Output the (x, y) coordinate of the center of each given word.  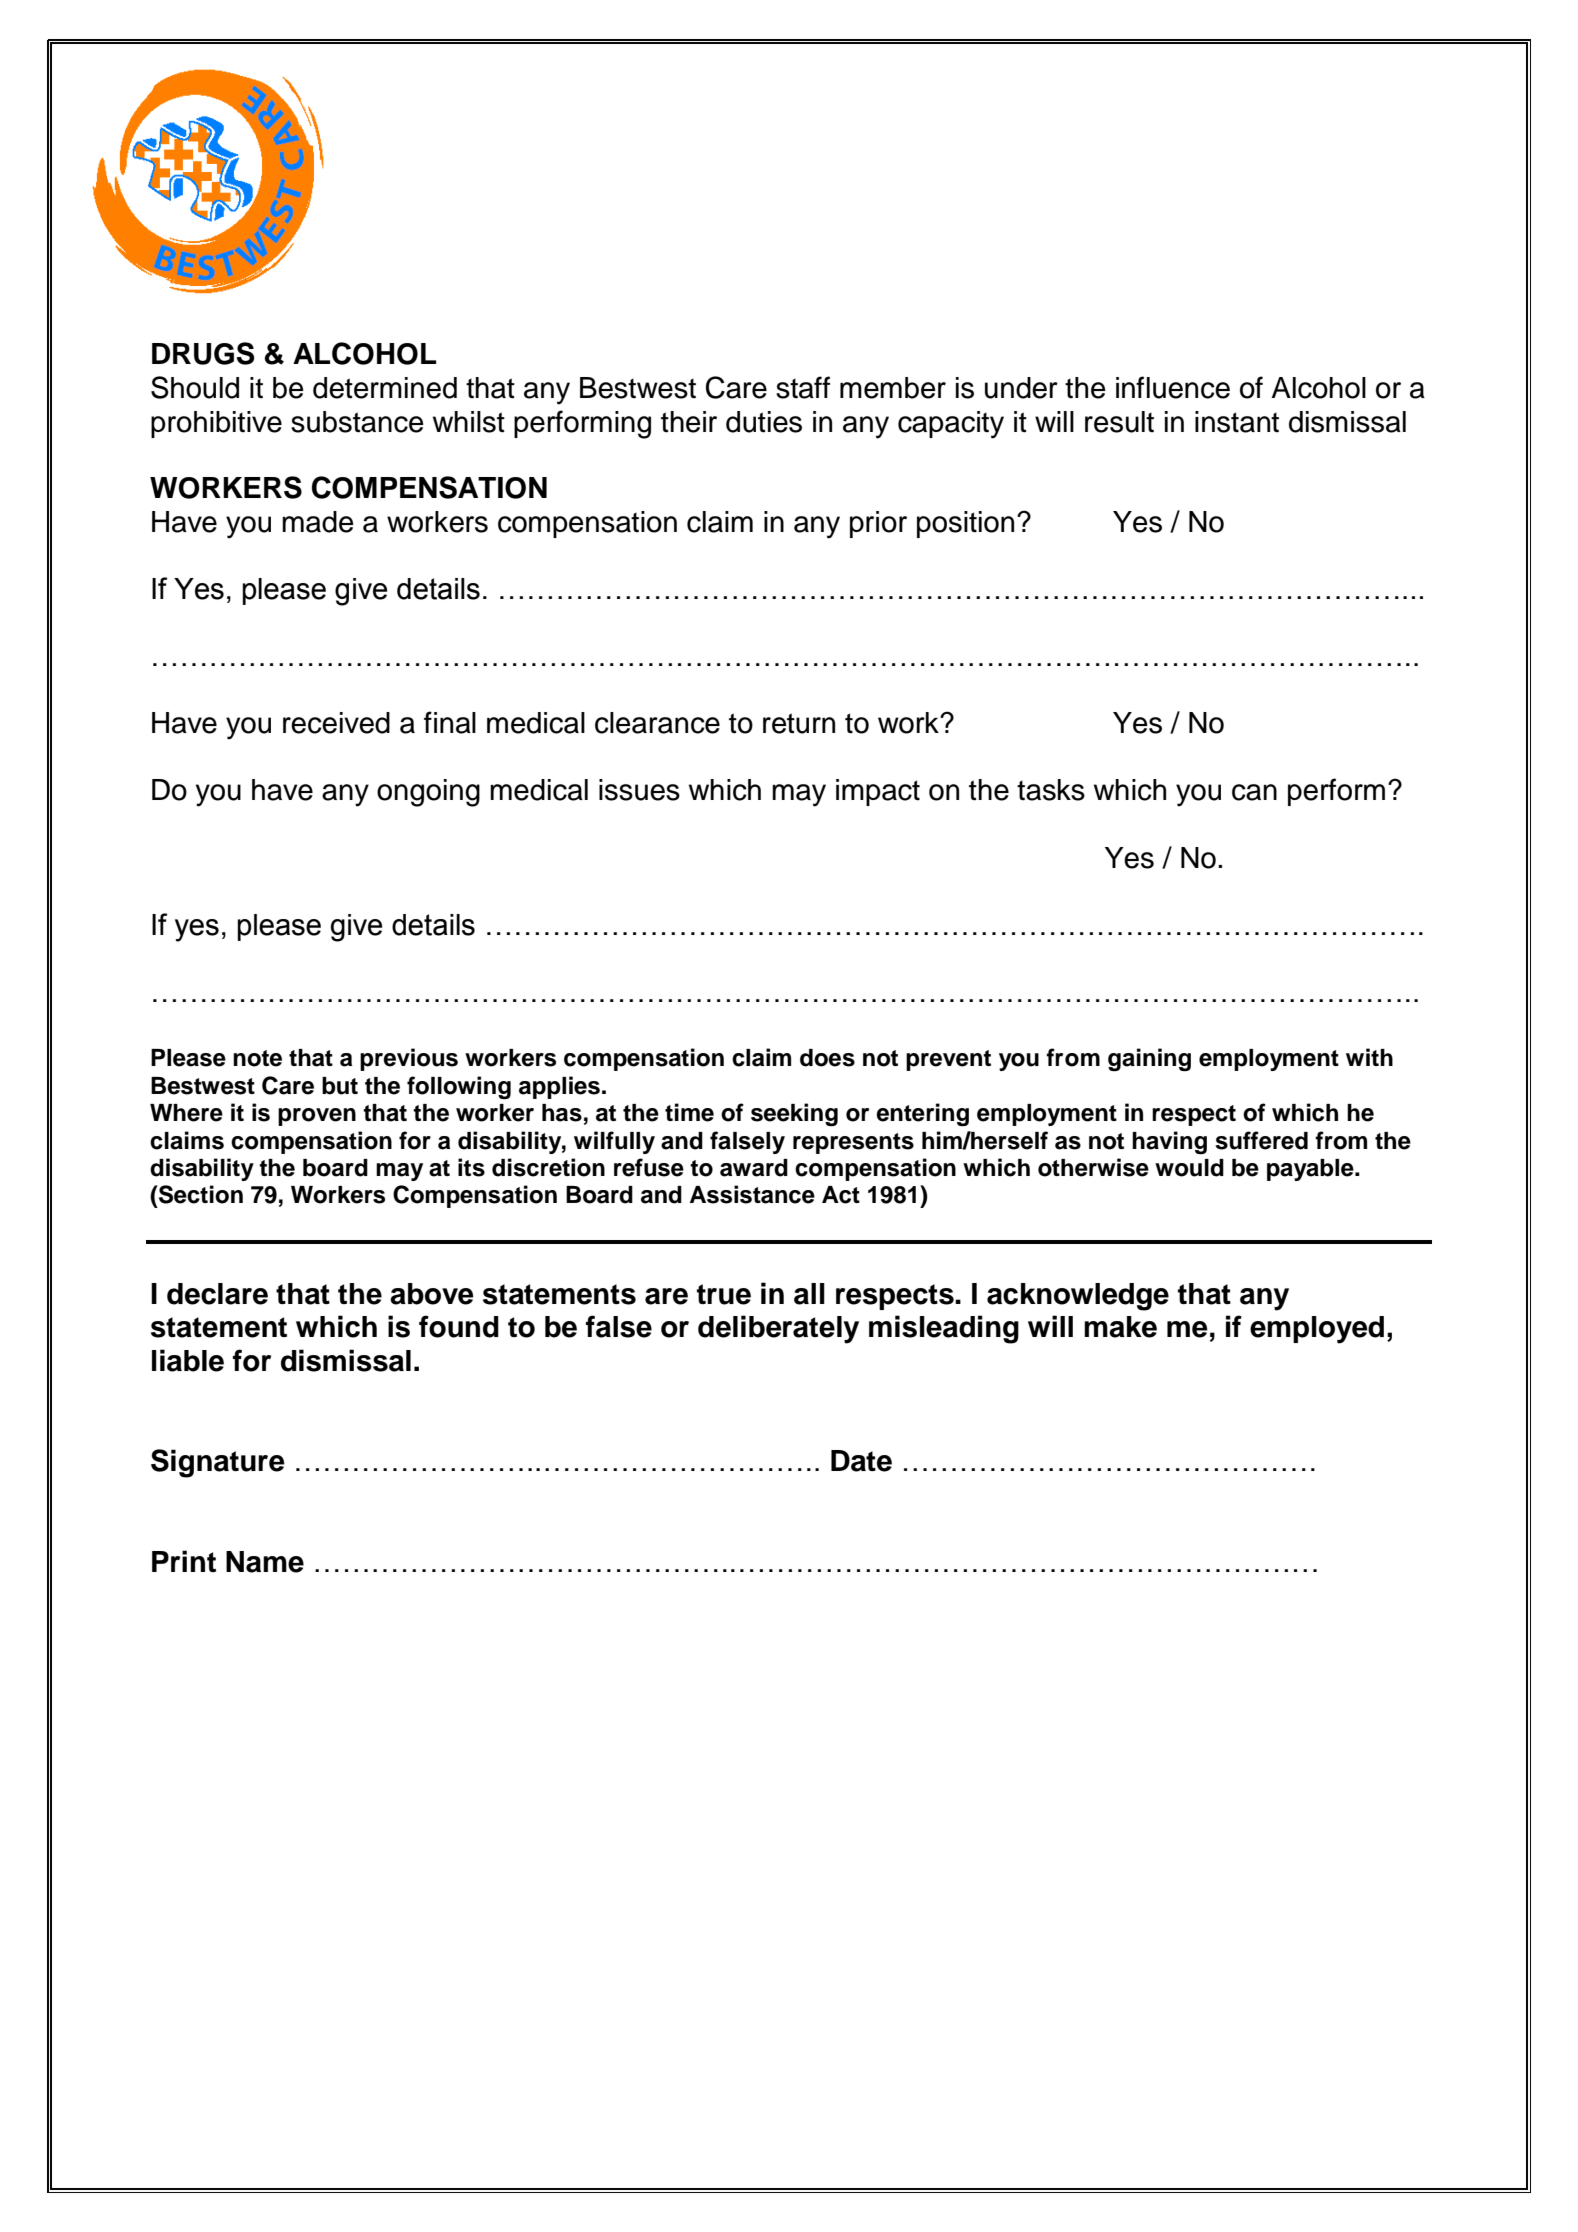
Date (861, 1461)
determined (385, 388)
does (827, 1058)
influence (1173, 387)
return (799, 723)
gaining (1149, 1059)
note (257, 1058)
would (1189, 1168)
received (336, 723)
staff (803, 387)
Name (265, 1562)
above (432, 1294)
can (1254, 792)
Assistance (752, 1194)
